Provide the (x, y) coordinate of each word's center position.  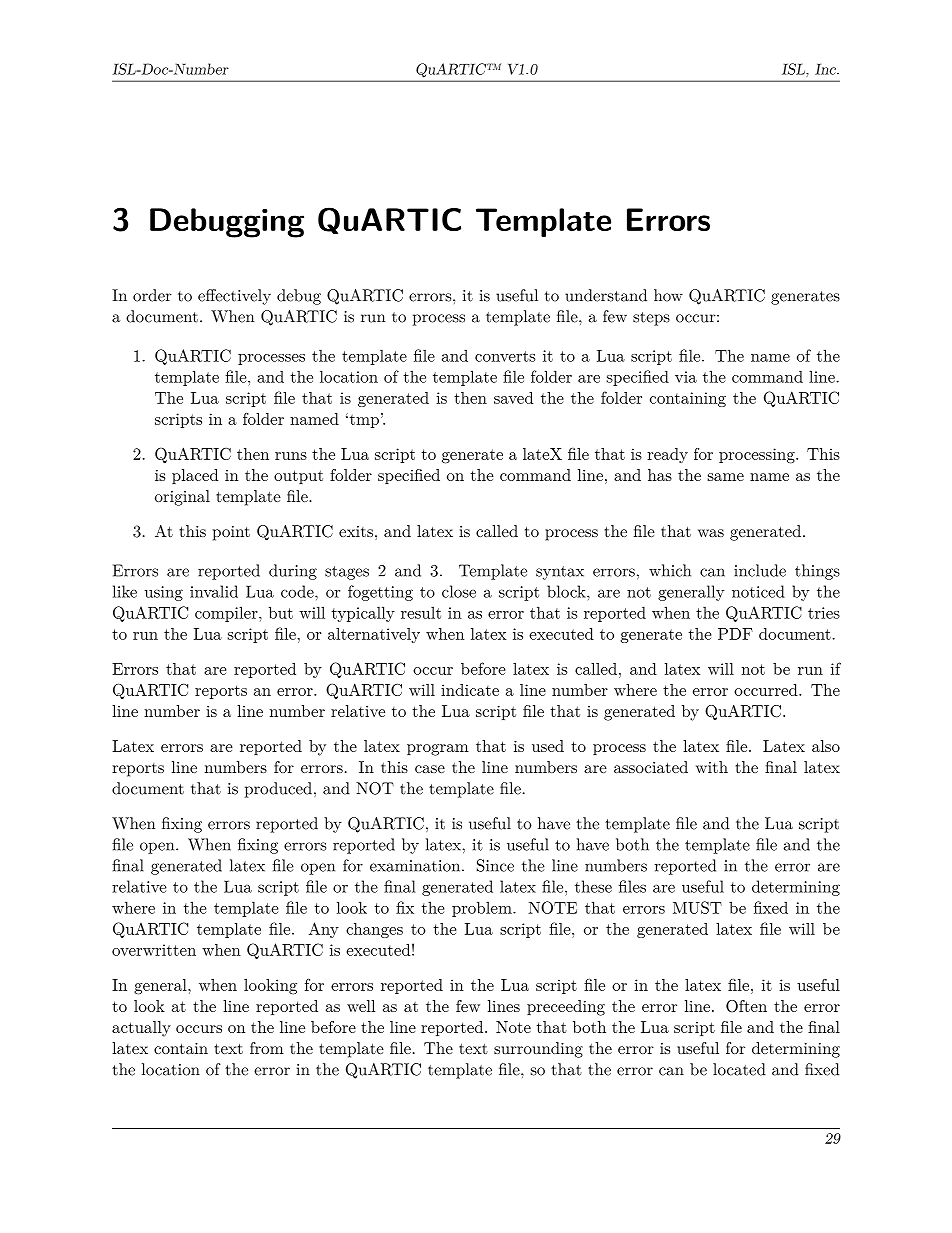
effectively (234, 297)
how (668, 295)
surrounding (538, 1050)
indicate (470, 690)
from (267, 1048)
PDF (735, 634)
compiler (227, 614)
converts (505, 356)
